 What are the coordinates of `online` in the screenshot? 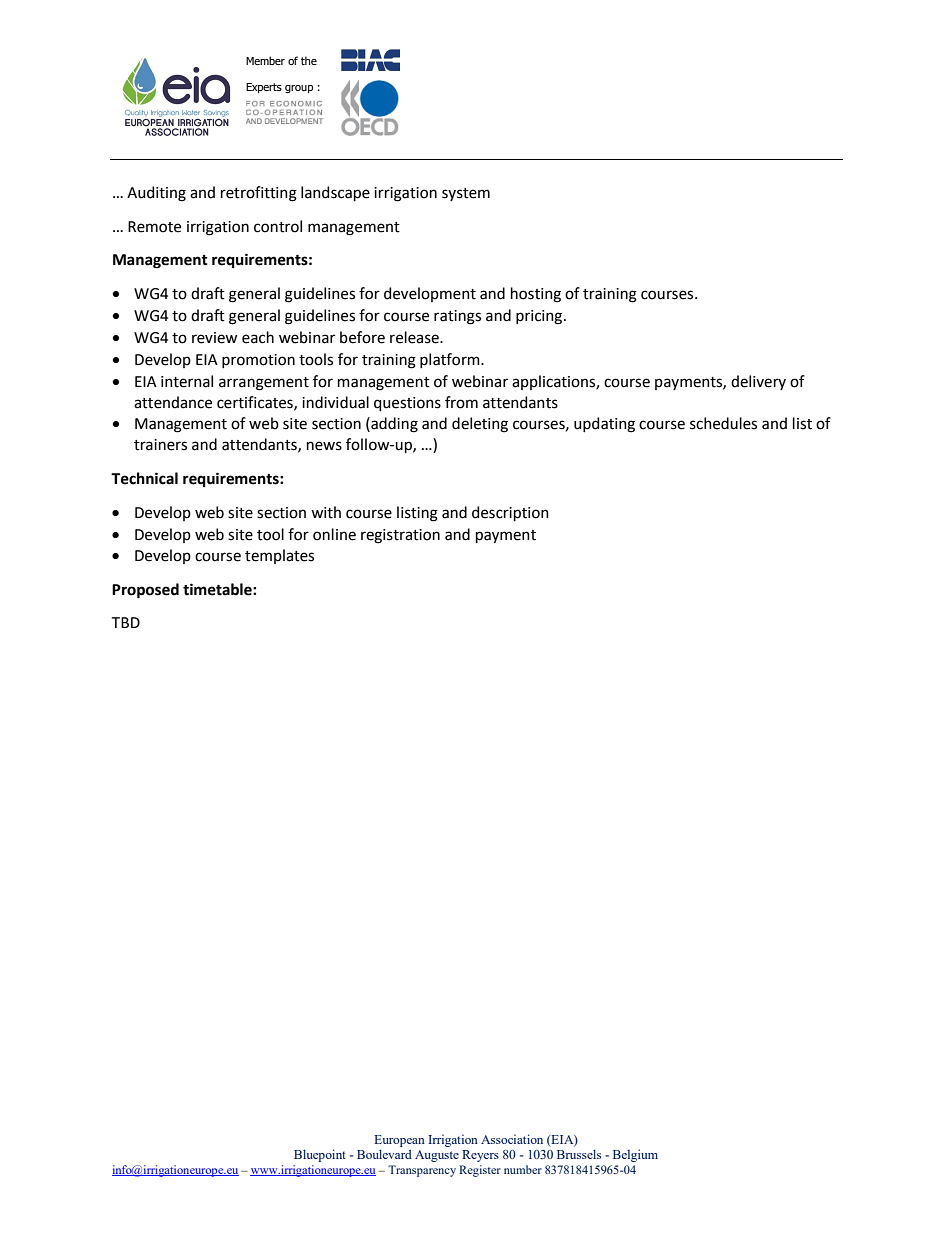 It's located at (334, 534).
